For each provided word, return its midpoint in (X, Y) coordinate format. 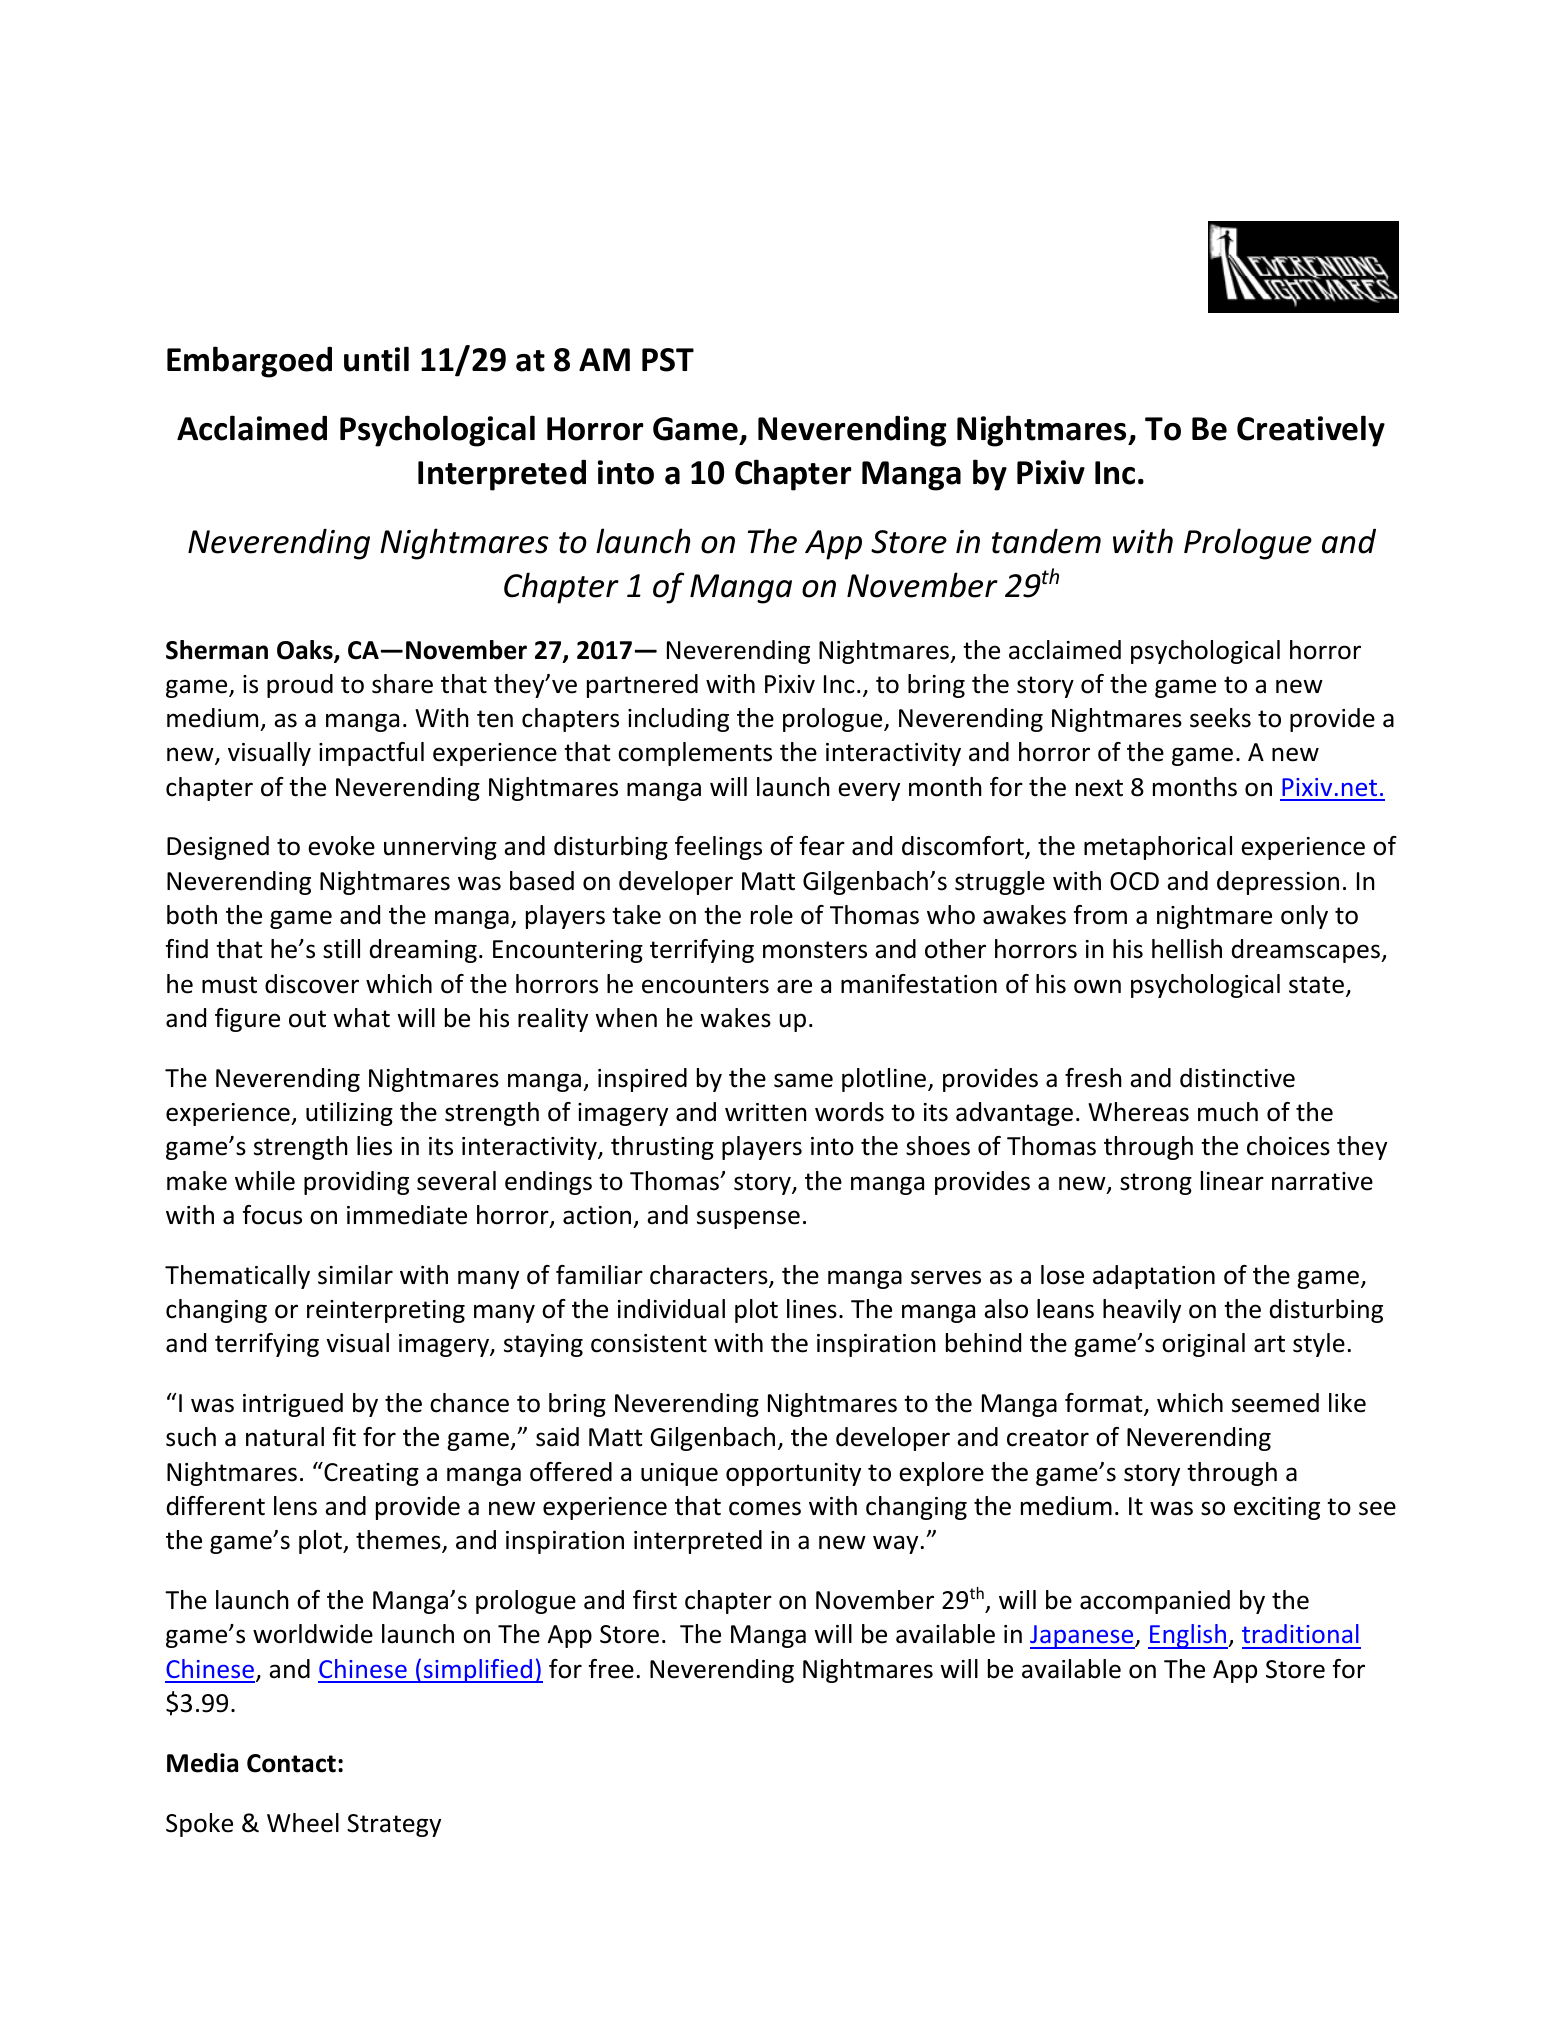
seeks (1220, 718)
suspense (748, 1219)
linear (1232, 1181)
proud (300, 686)
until (376, 359)
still (341, 949)
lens (295, 1506)
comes (765, 1508)
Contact (291, 1763)
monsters (815, 950)
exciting (1277, 1508)
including (678, 720)
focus (272, 1215)
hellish (1187, 949)
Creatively (1311, 431)
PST (668, 360)
